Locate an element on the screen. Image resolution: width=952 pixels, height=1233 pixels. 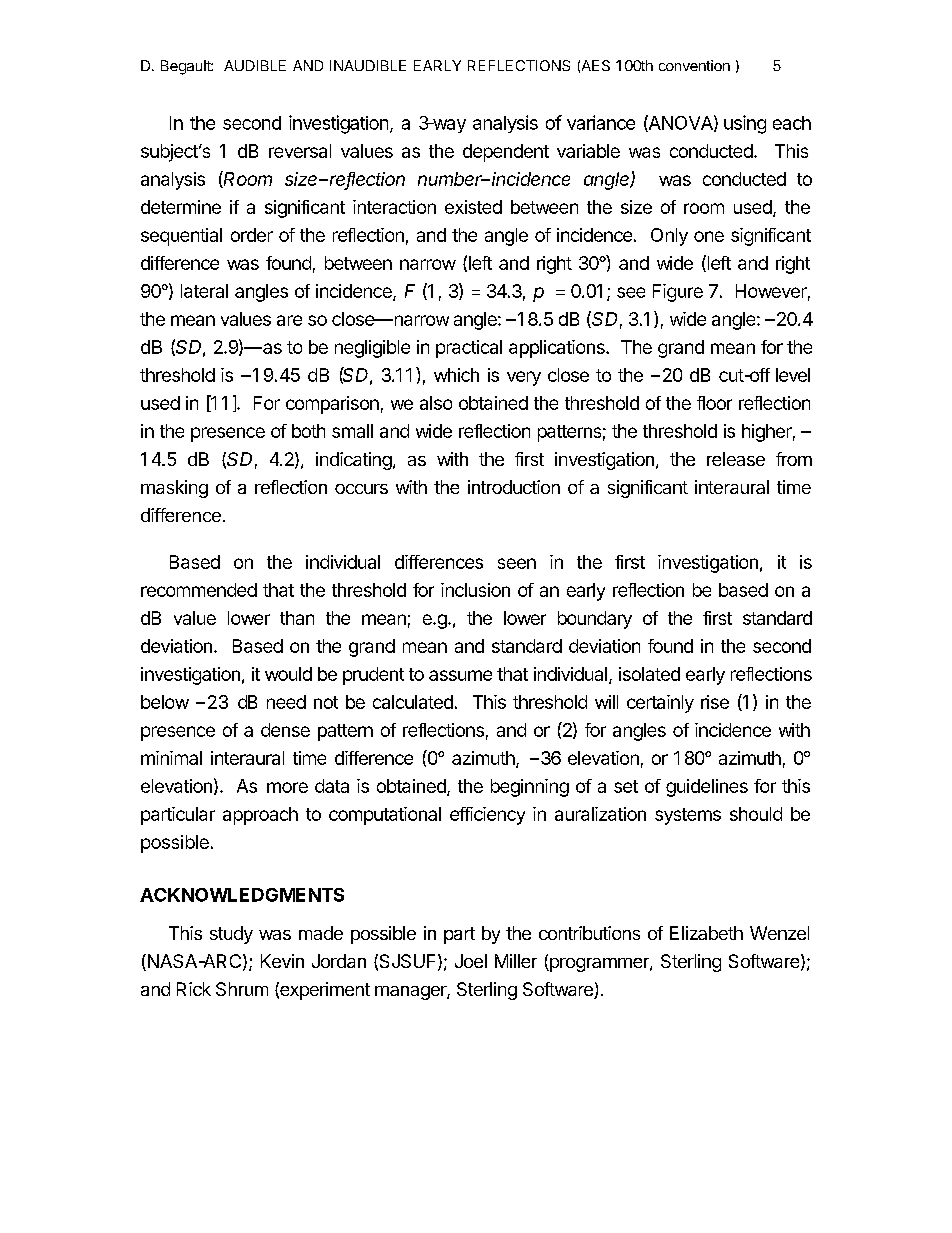
study is located at coordinates (231, 935).
